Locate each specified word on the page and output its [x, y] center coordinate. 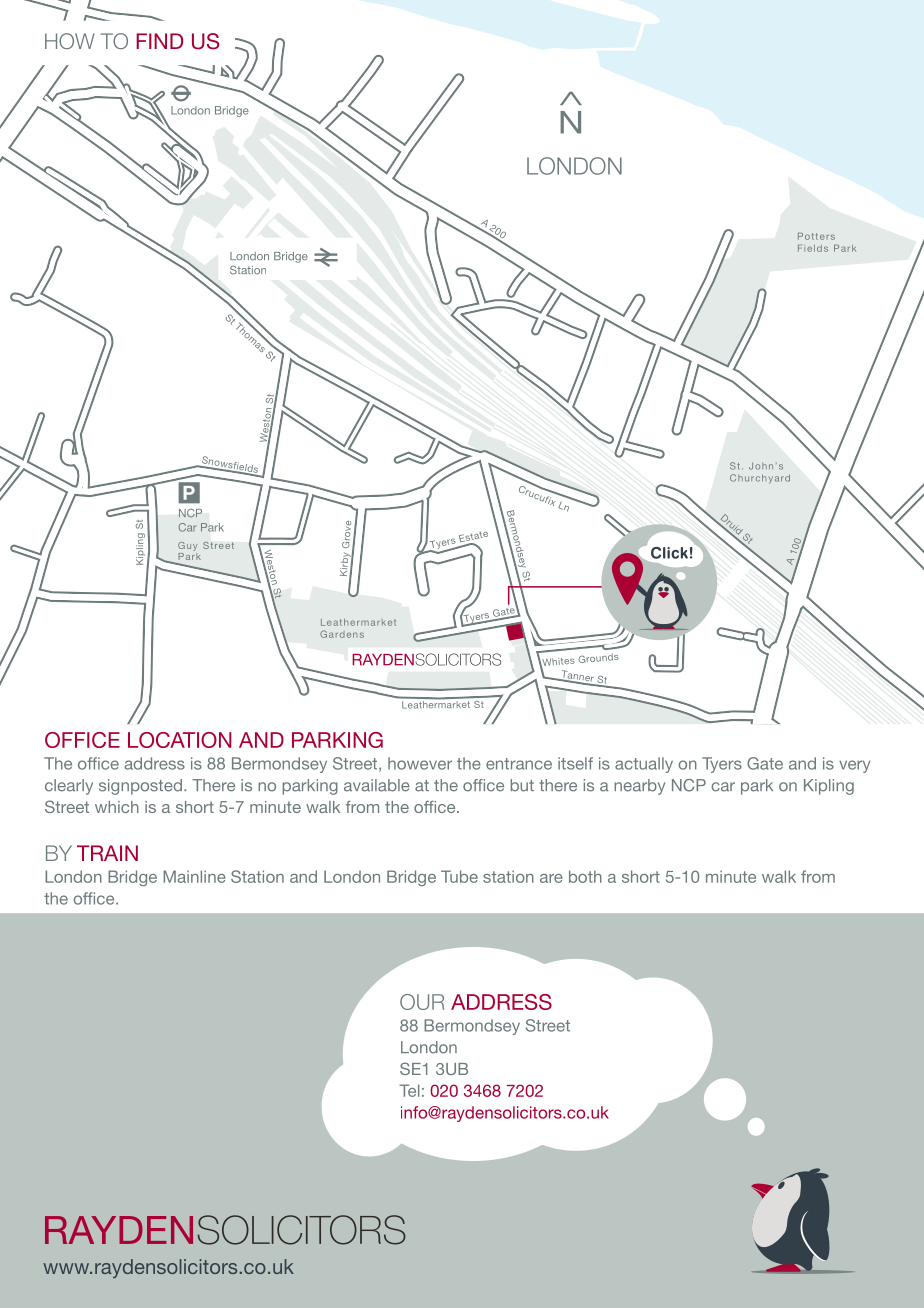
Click [669, 553]
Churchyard [760, 479]
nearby [639, 787]
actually [644, 765]
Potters [816, 236]
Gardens [342, 634]
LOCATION [180, 740]
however [420, 763]
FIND [159, 41]
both [585, 876]
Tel [409, 1090]
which [117, 807]
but [522, 785]
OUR [422, 1002]
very [854, 766]
